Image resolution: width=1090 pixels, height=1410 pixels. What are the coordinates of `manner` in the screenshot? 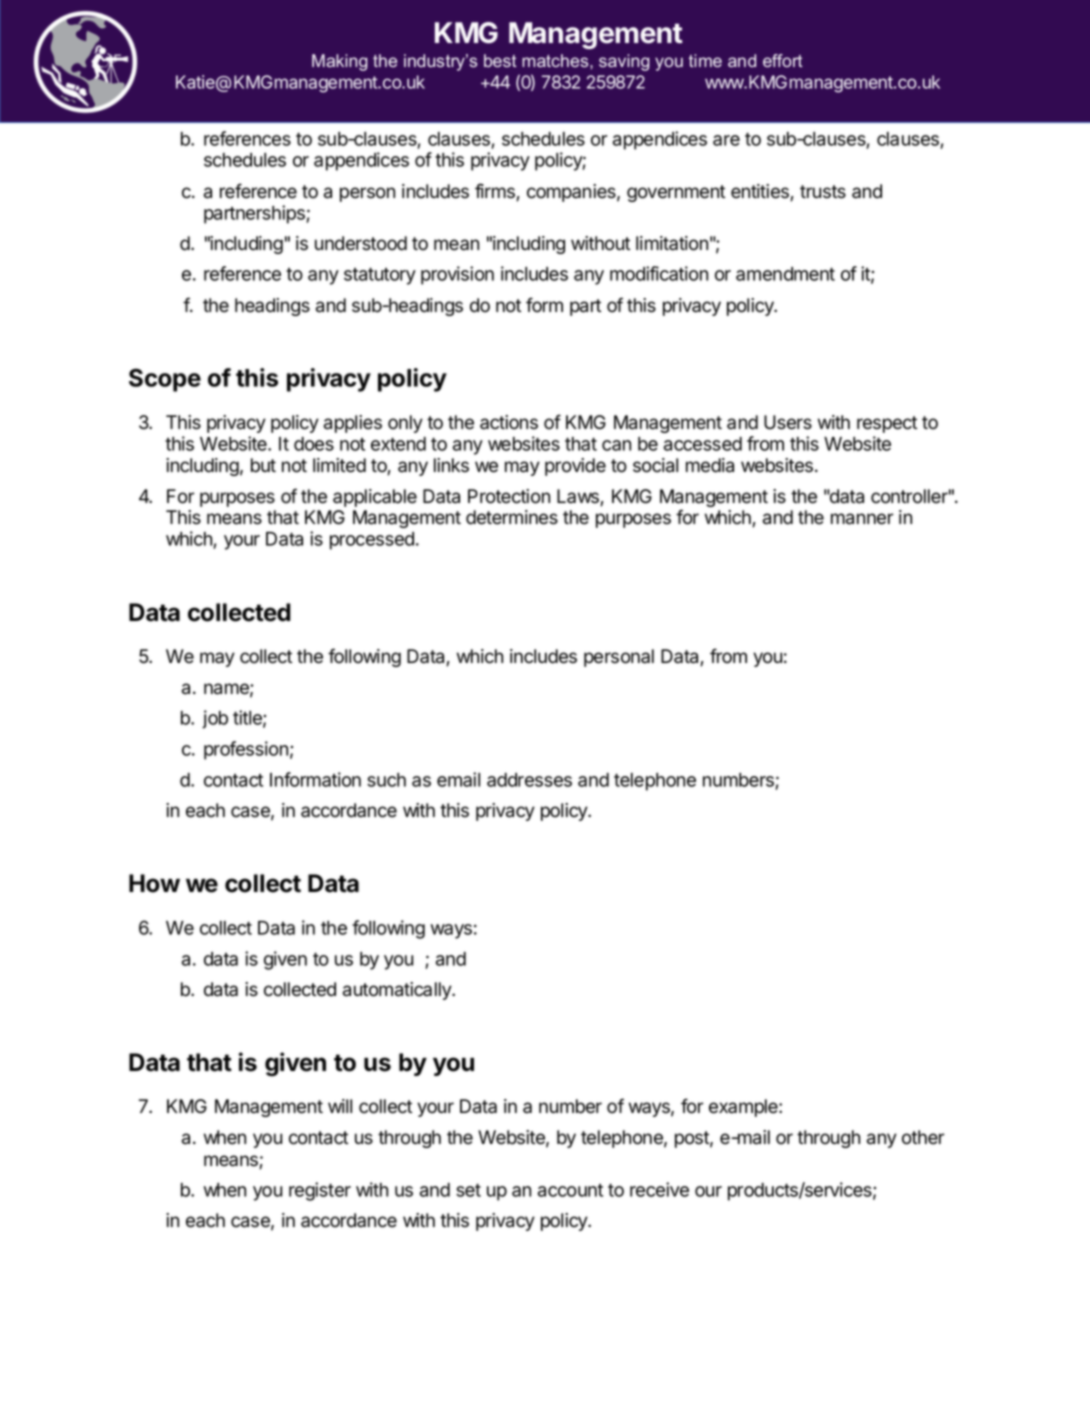 It's located at (862, 519).
